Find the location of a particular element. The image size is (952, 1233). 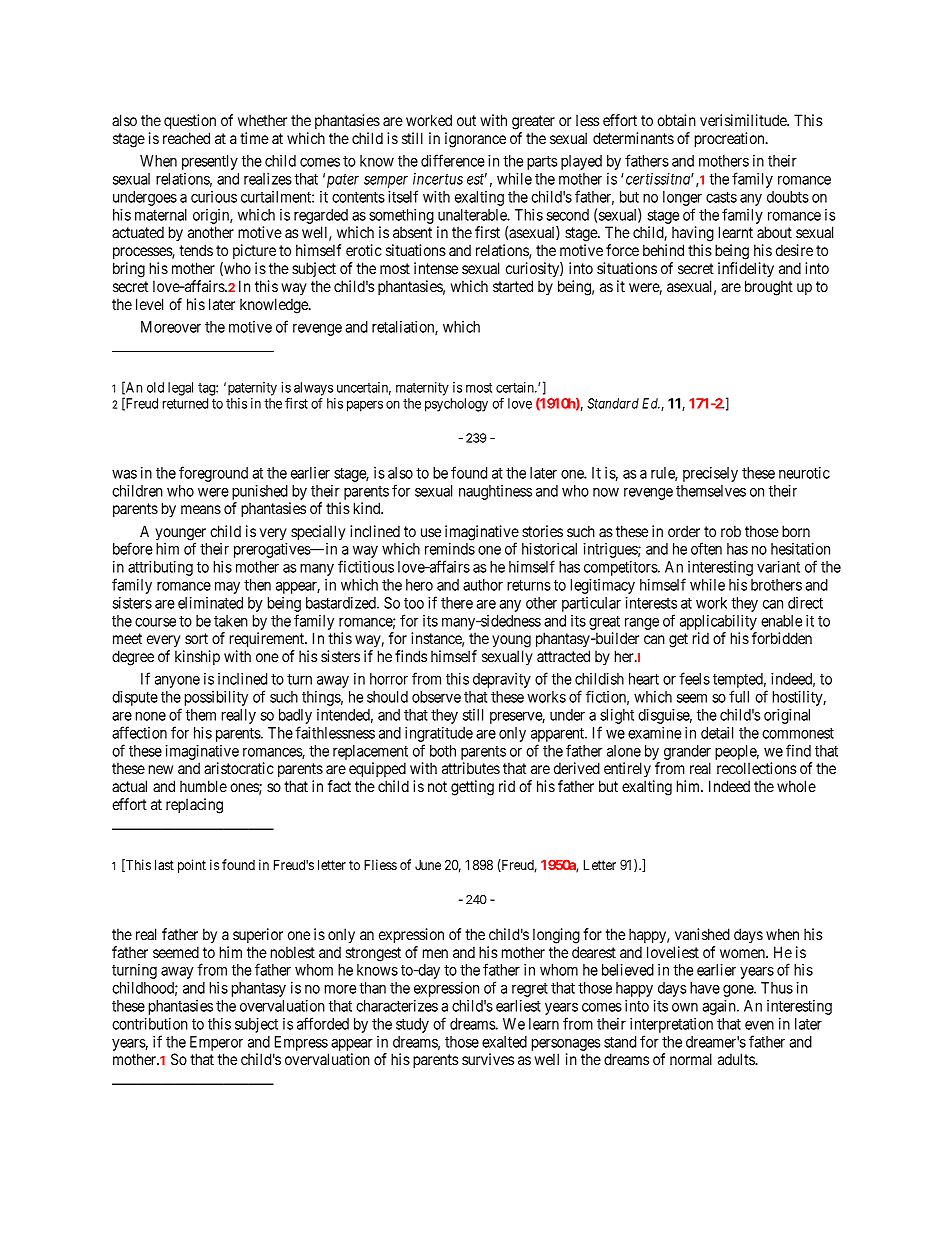

verisimilitude is located at coordinates (744, 120).
